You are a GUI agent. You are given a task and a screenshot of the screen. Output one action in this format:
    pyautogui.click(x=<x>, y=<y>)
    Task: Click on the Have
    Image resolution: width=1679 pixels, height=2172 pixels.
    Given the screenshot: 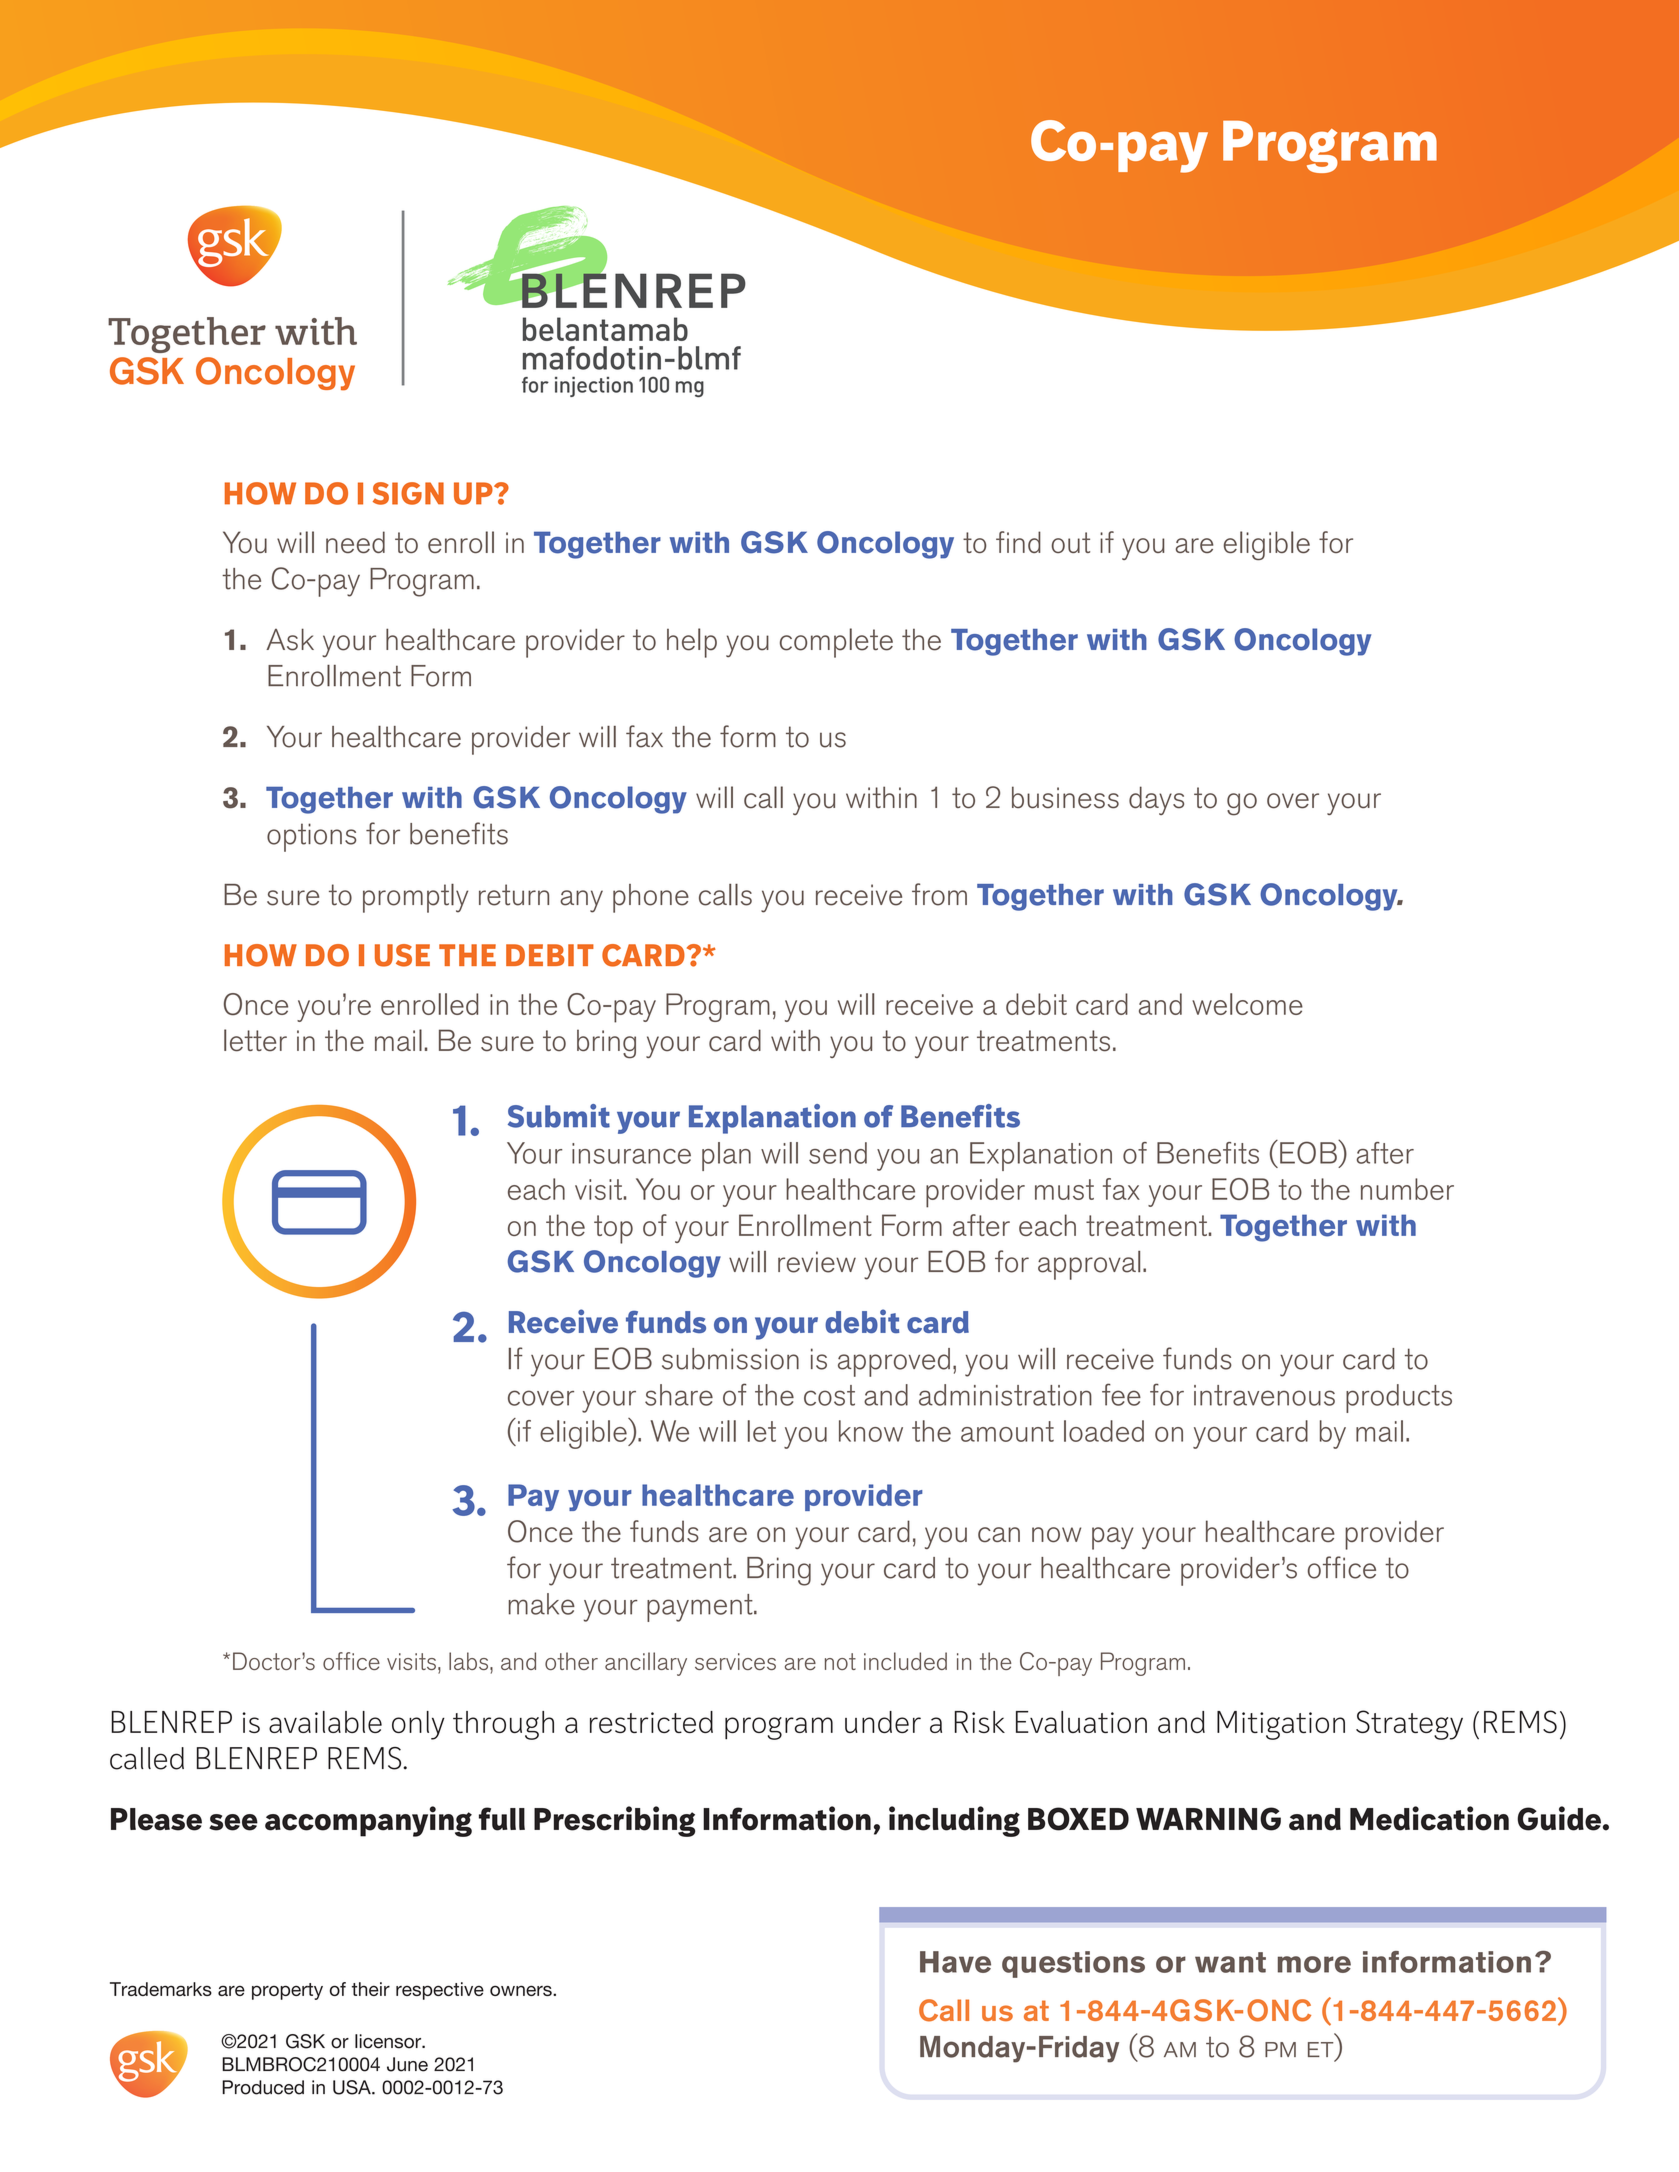 What is the action you would take?
    pyautogui.click(x=955, y=1962)
